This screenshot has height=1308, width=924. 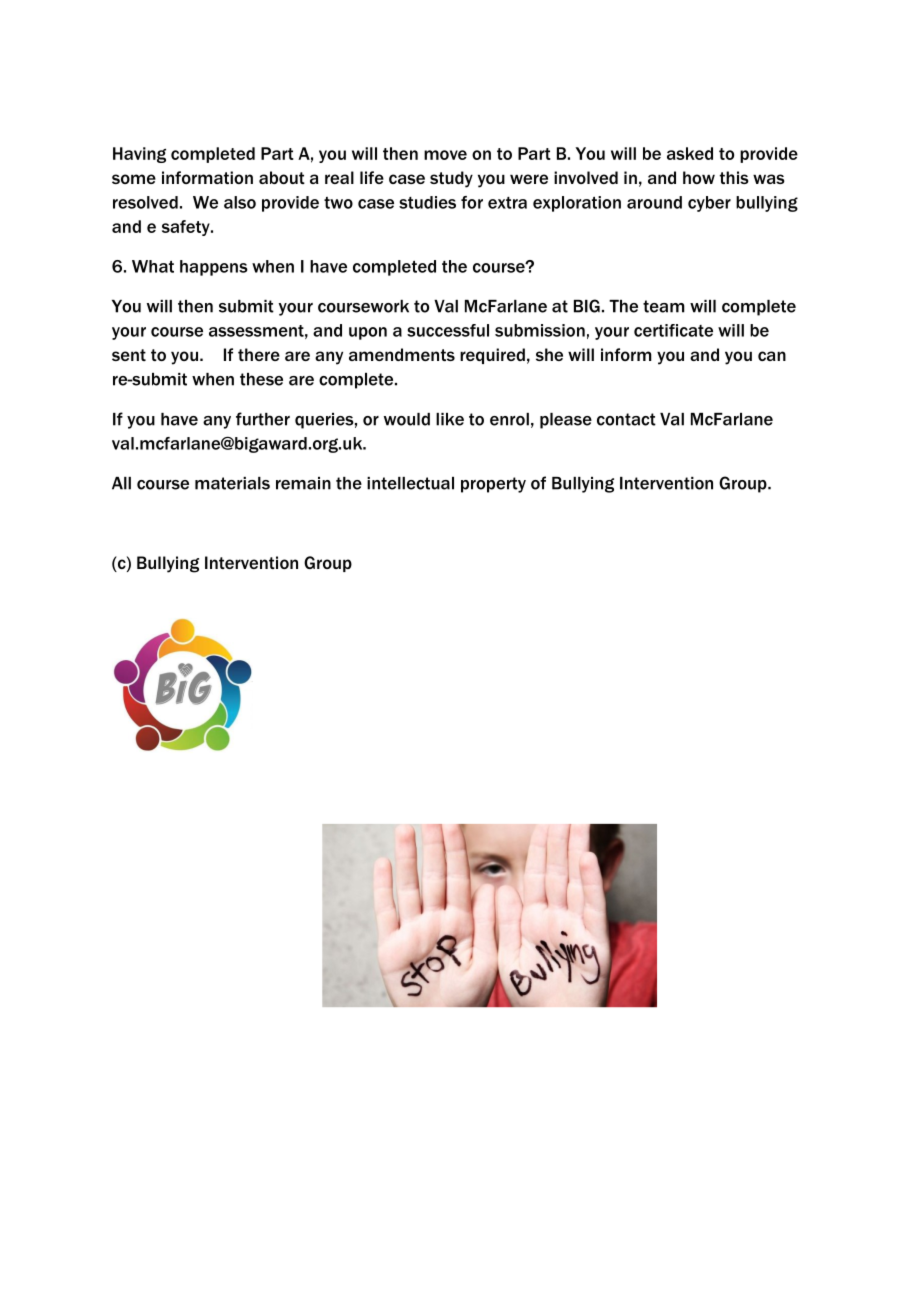 What do you see at coordinates (445, 155) in the screenshot?
I see `move` at bounding box center [445, 155].
